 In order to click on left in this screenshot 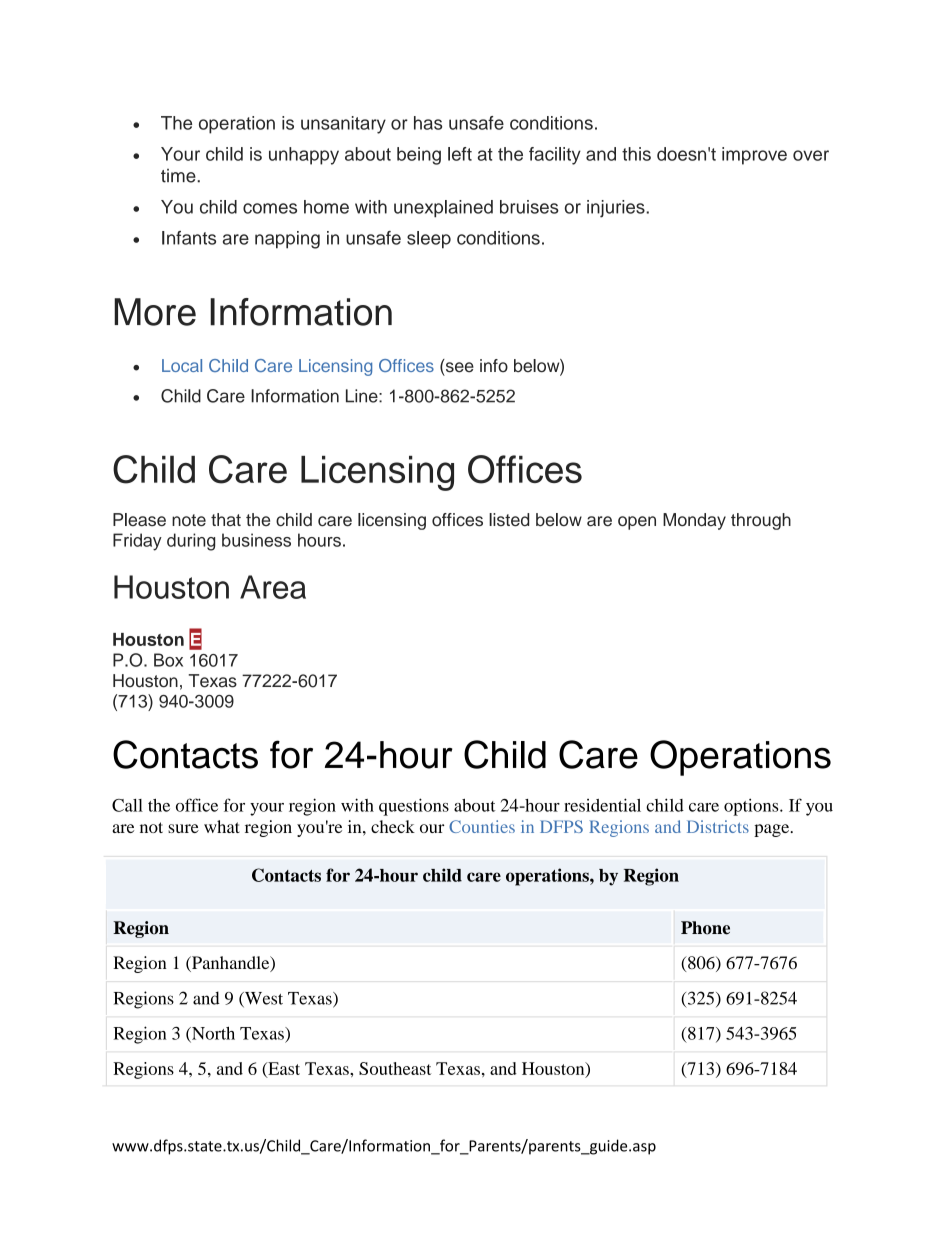, I will do `click(460, 154)`.
